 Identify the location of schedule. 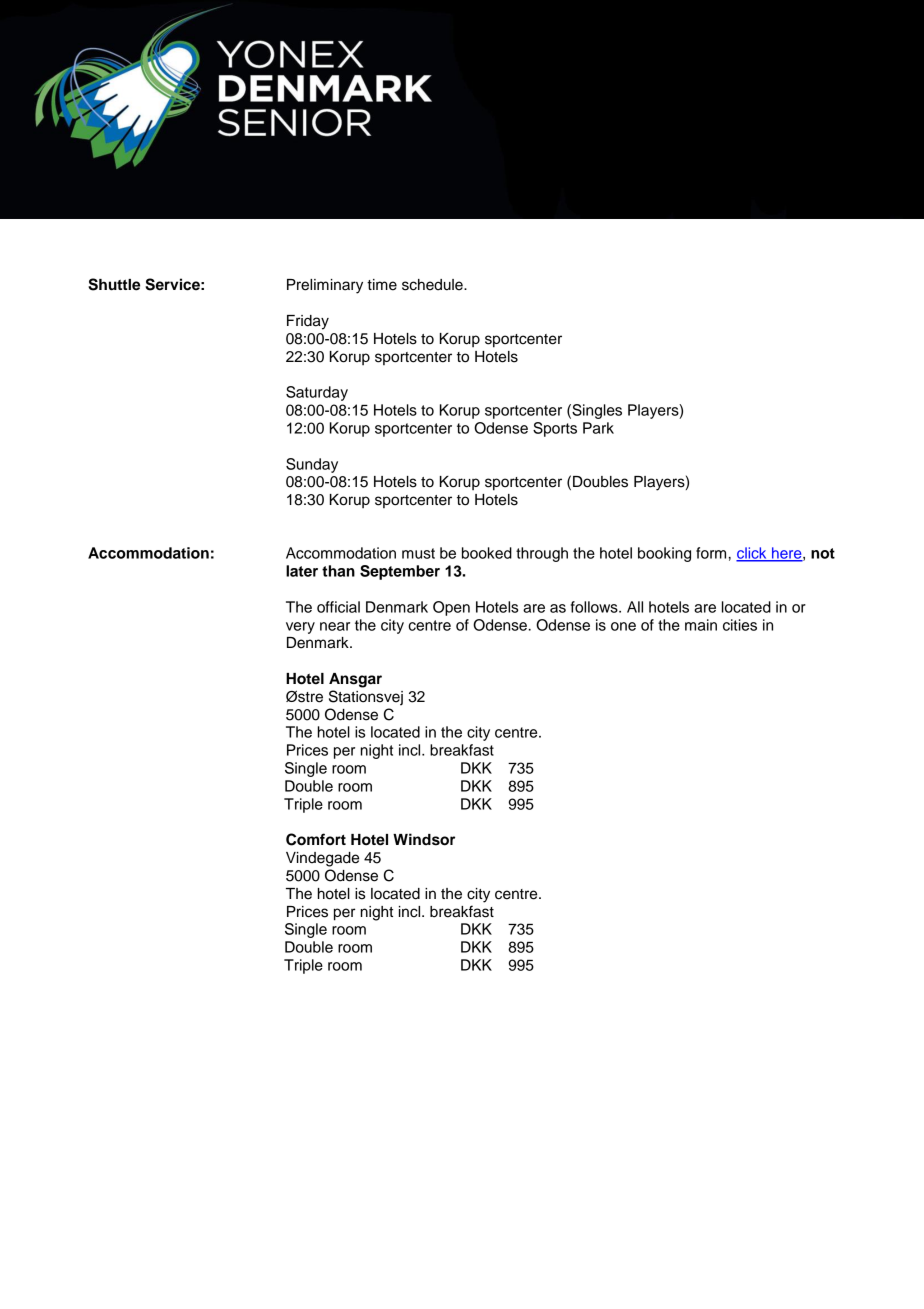
(433, 285).
